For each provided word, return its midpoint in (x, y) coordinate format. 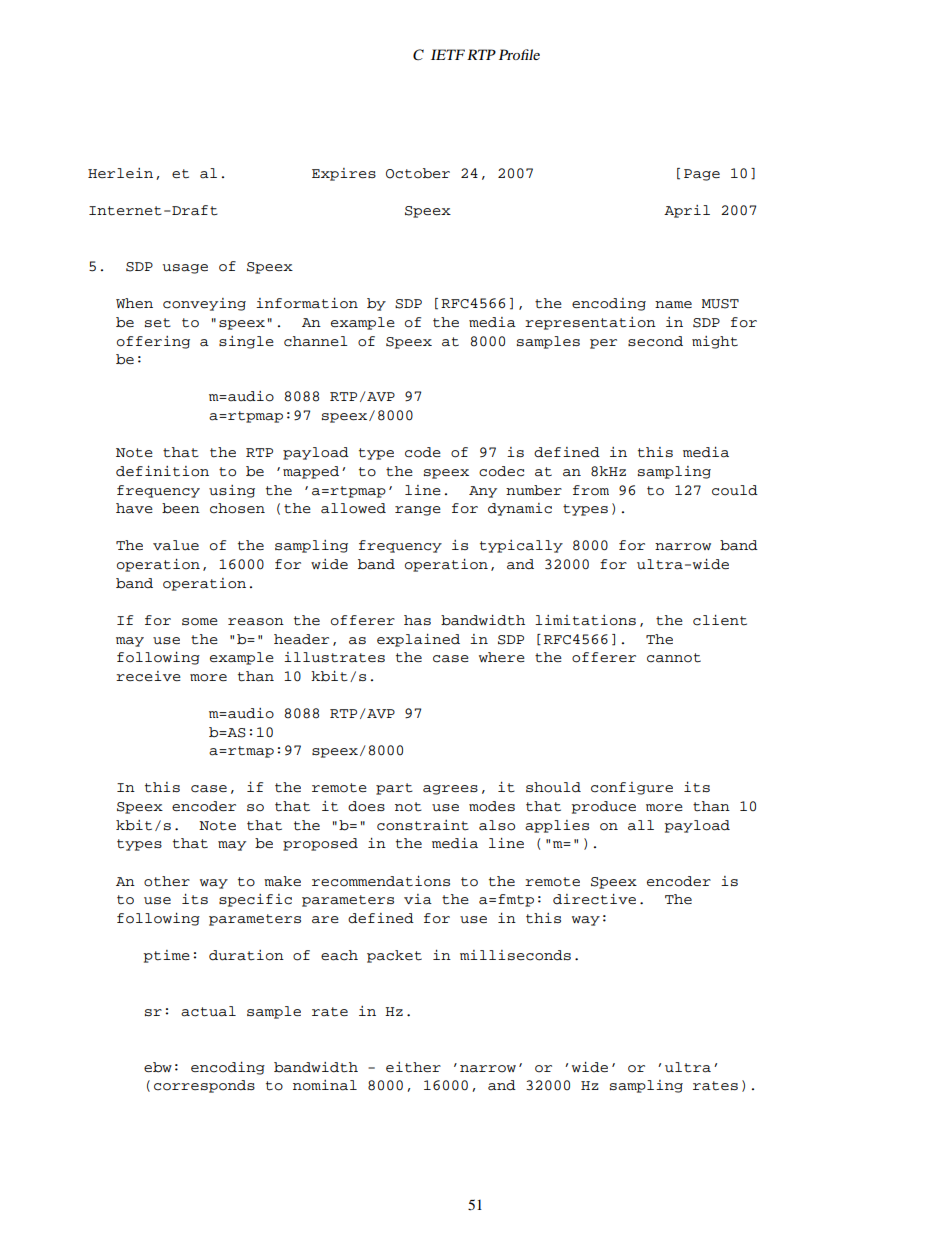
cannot (674, 658)
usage (185, 269)
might (715, 342)
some (200, 622)
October (418, 173)
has (417, 620)
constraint (423, 825)
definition (162, 471)
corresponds (204, 1086)
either (413, 1067)
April (687, 211)
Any (483, 492)
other (167, 881)
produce (603, 807)
